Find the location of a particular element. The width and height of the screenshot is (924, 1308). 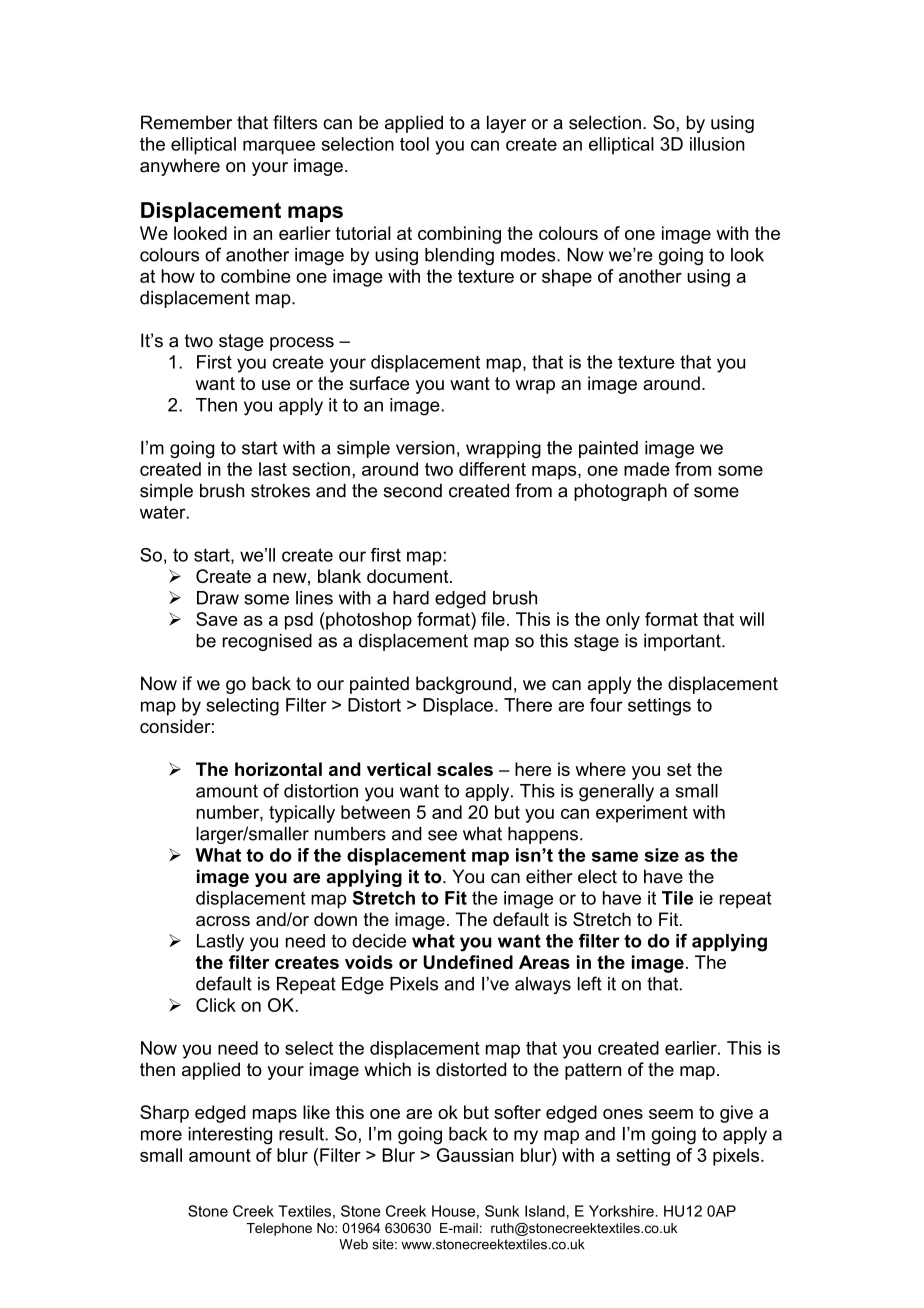

marquee is located at coordinates (279, 147).
